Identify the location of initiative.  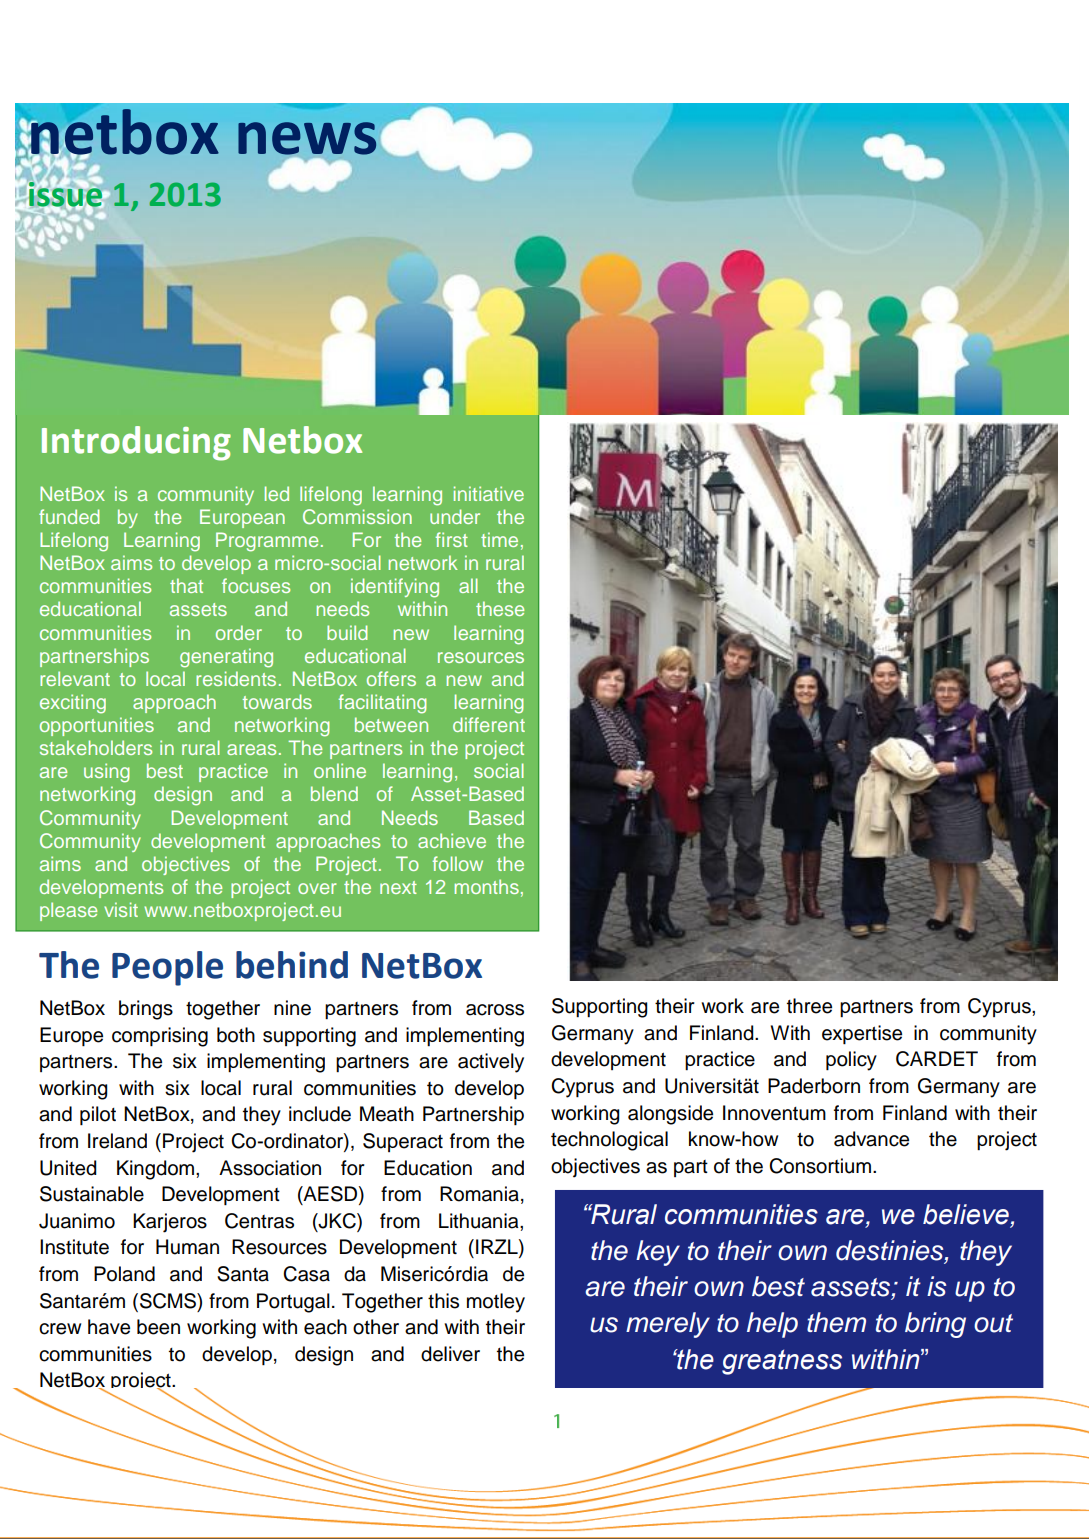
(489, 493).
